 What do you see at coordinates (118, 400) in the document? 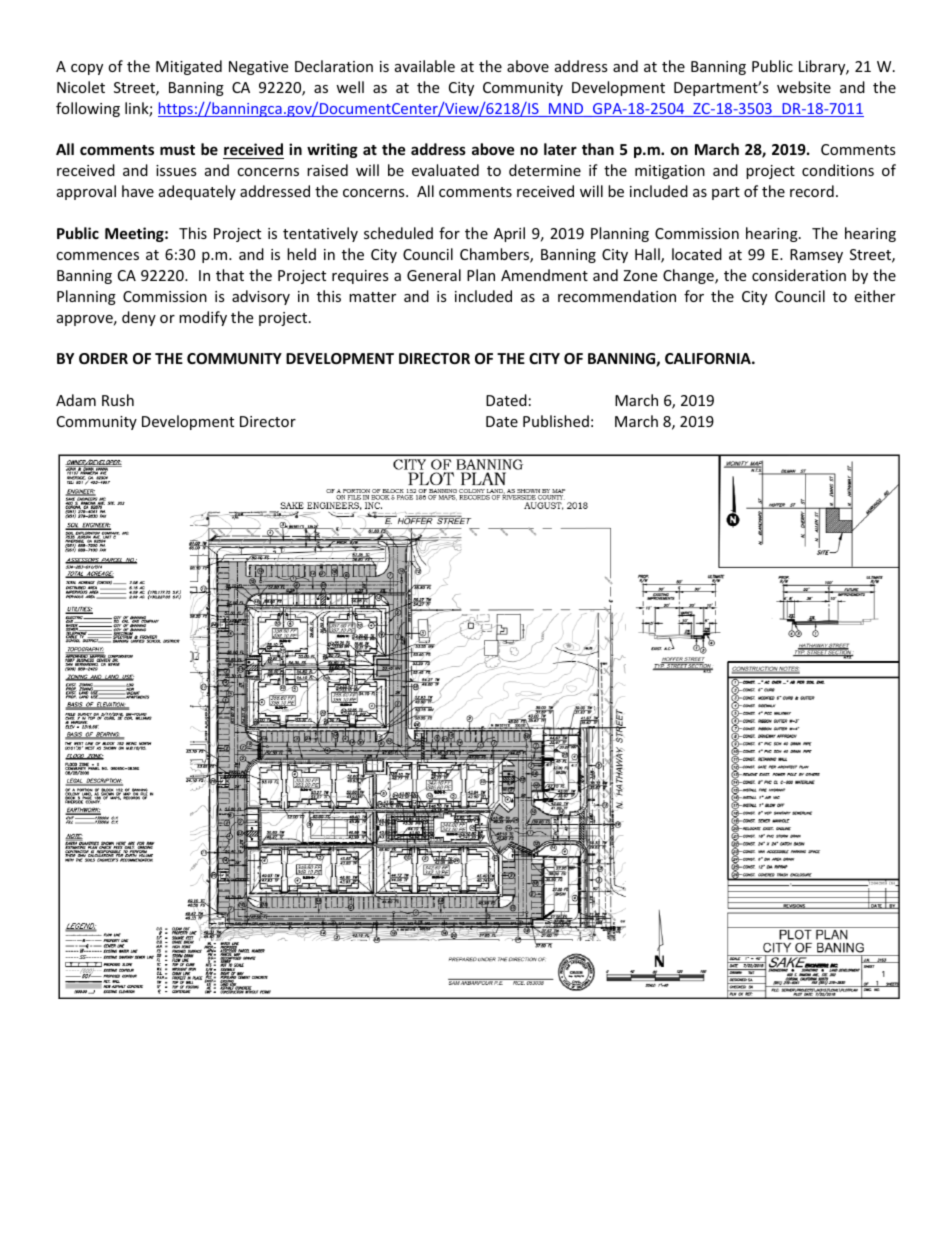
I see `Rush` at bounding box center [118, 400].
